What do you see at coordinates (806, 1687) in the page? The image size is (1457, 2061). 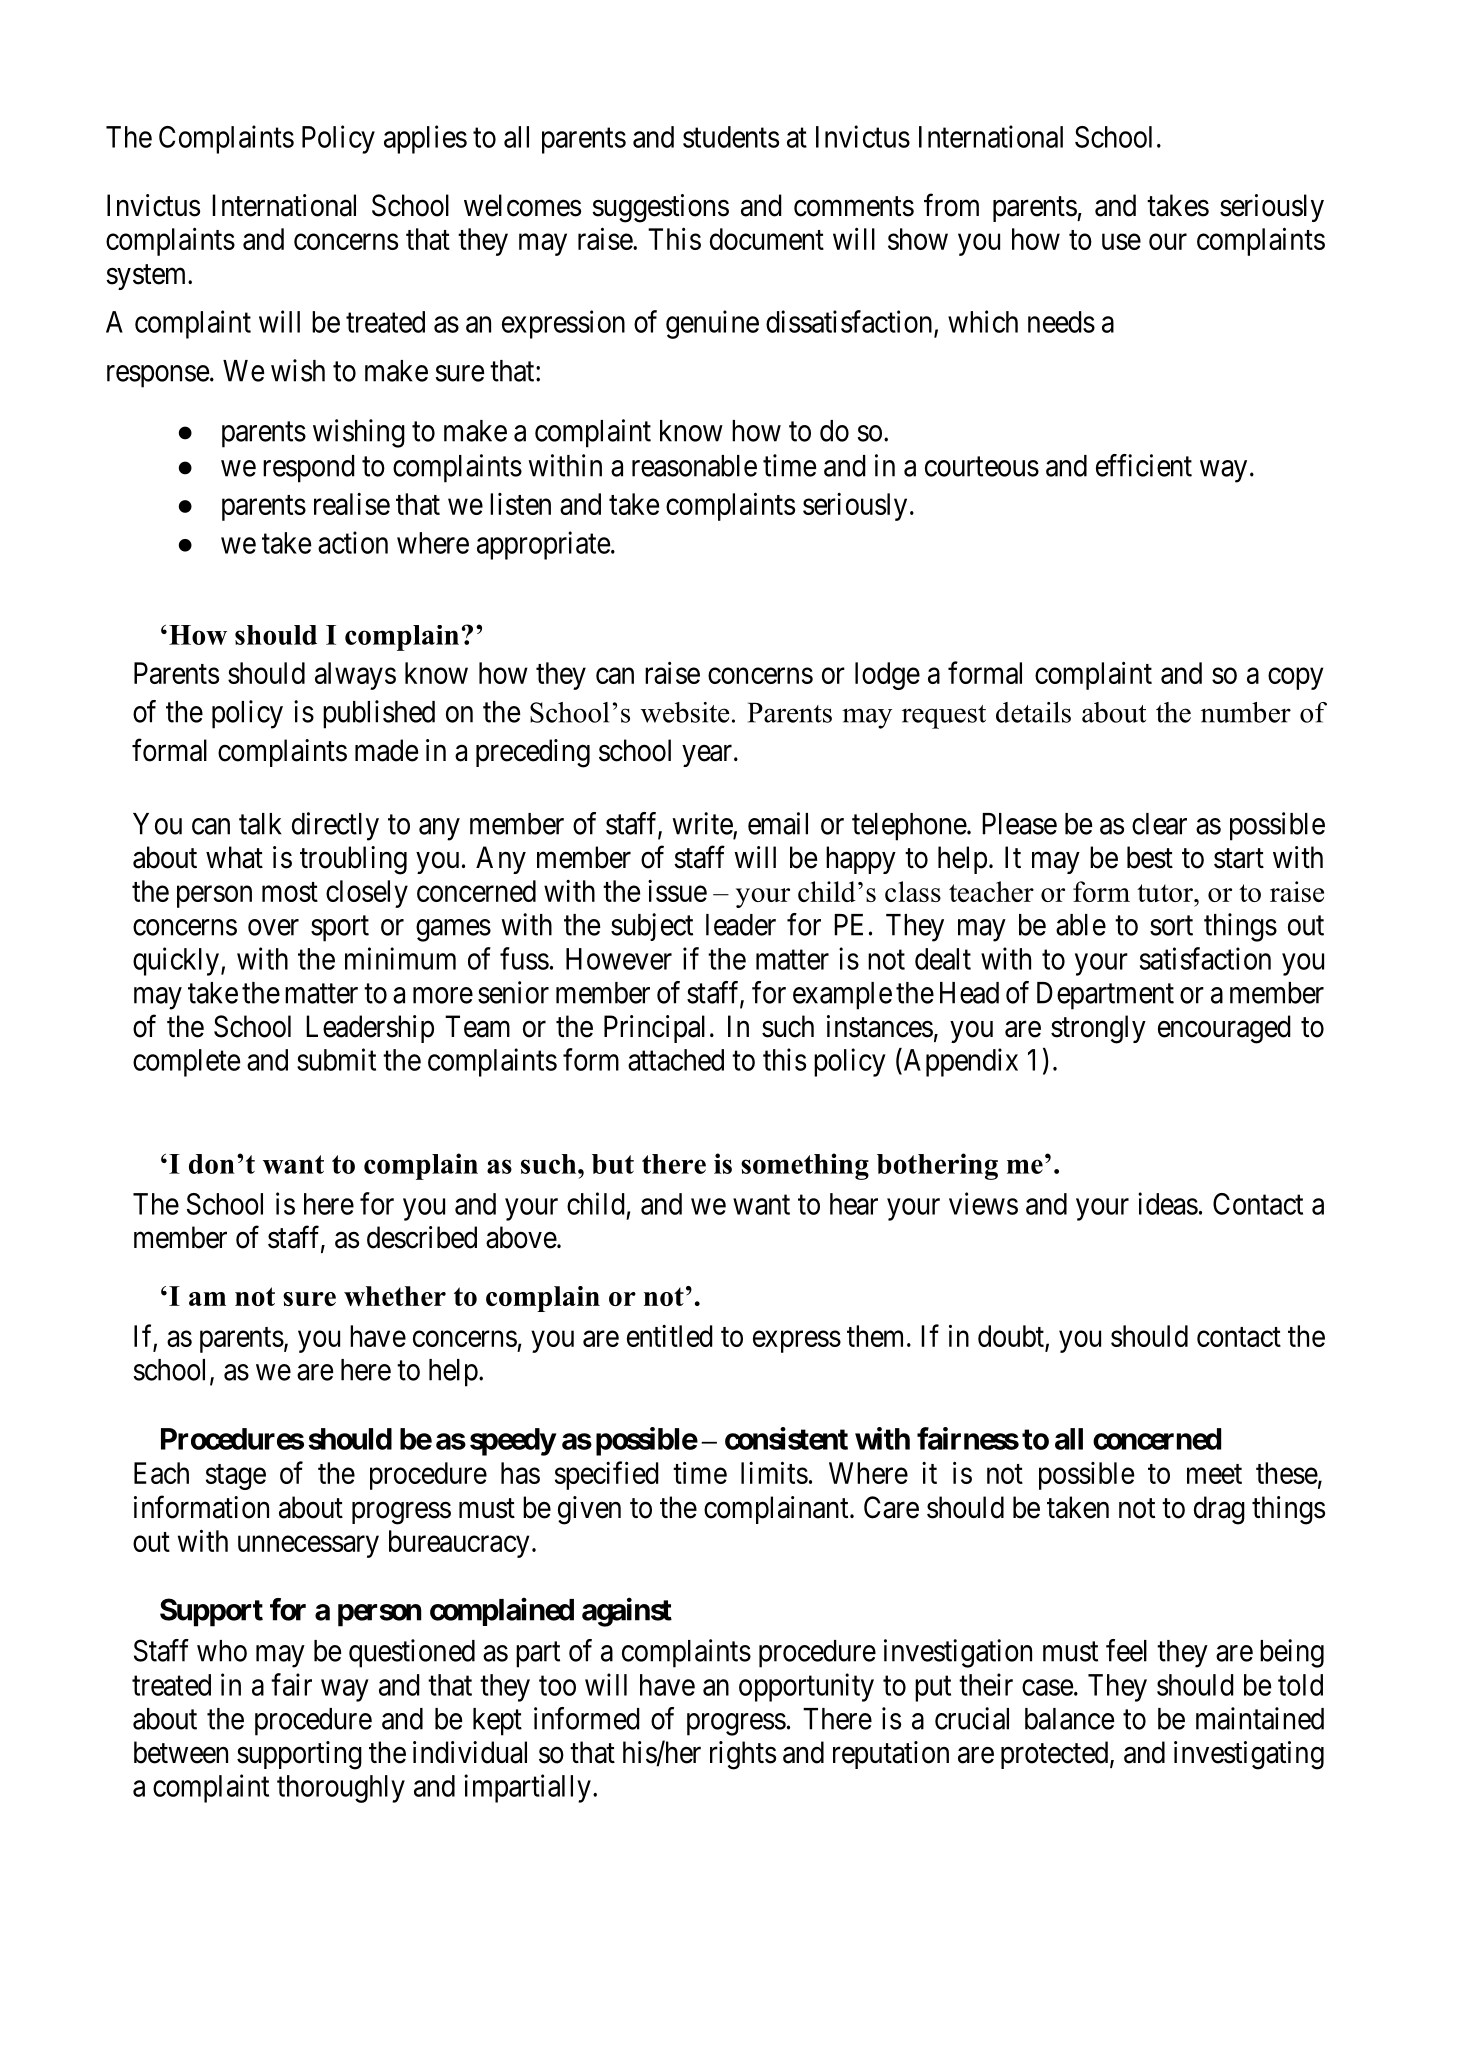 I see `opportunity` at bounding box center [806, 1687].
